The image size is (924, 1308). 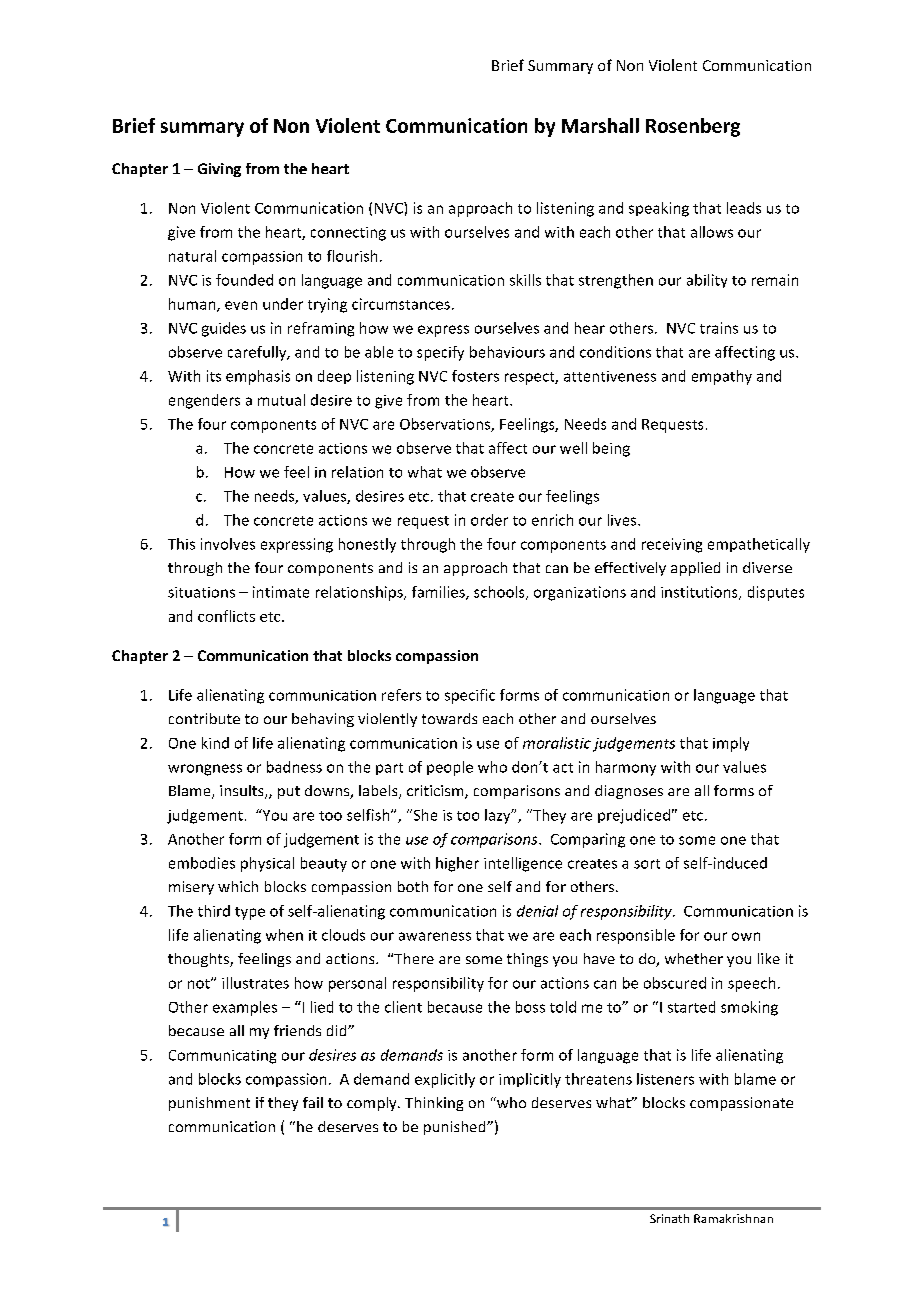 I want to click on Marshall, so click(x=600, y=125).
